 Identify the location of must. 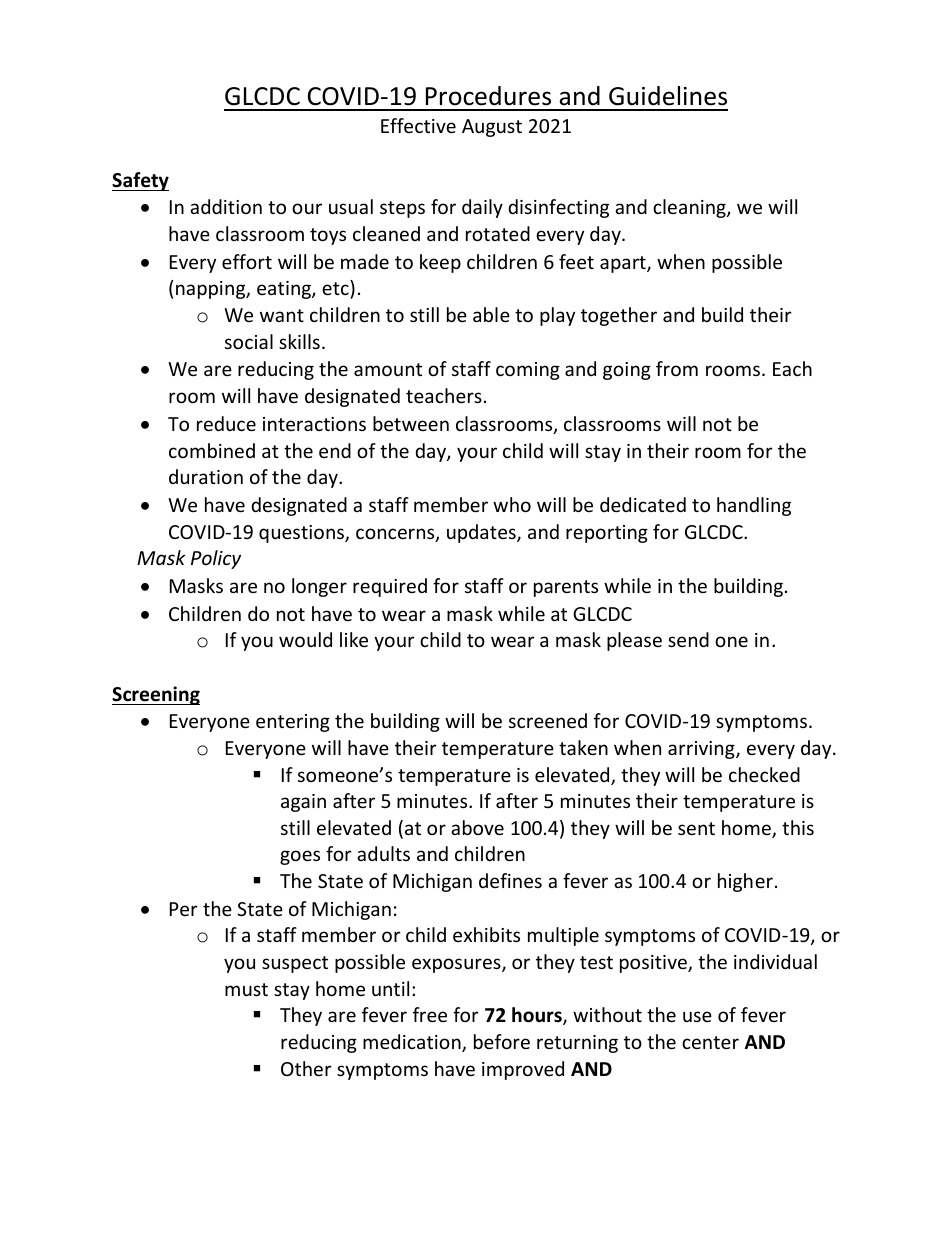
(246, 989).
